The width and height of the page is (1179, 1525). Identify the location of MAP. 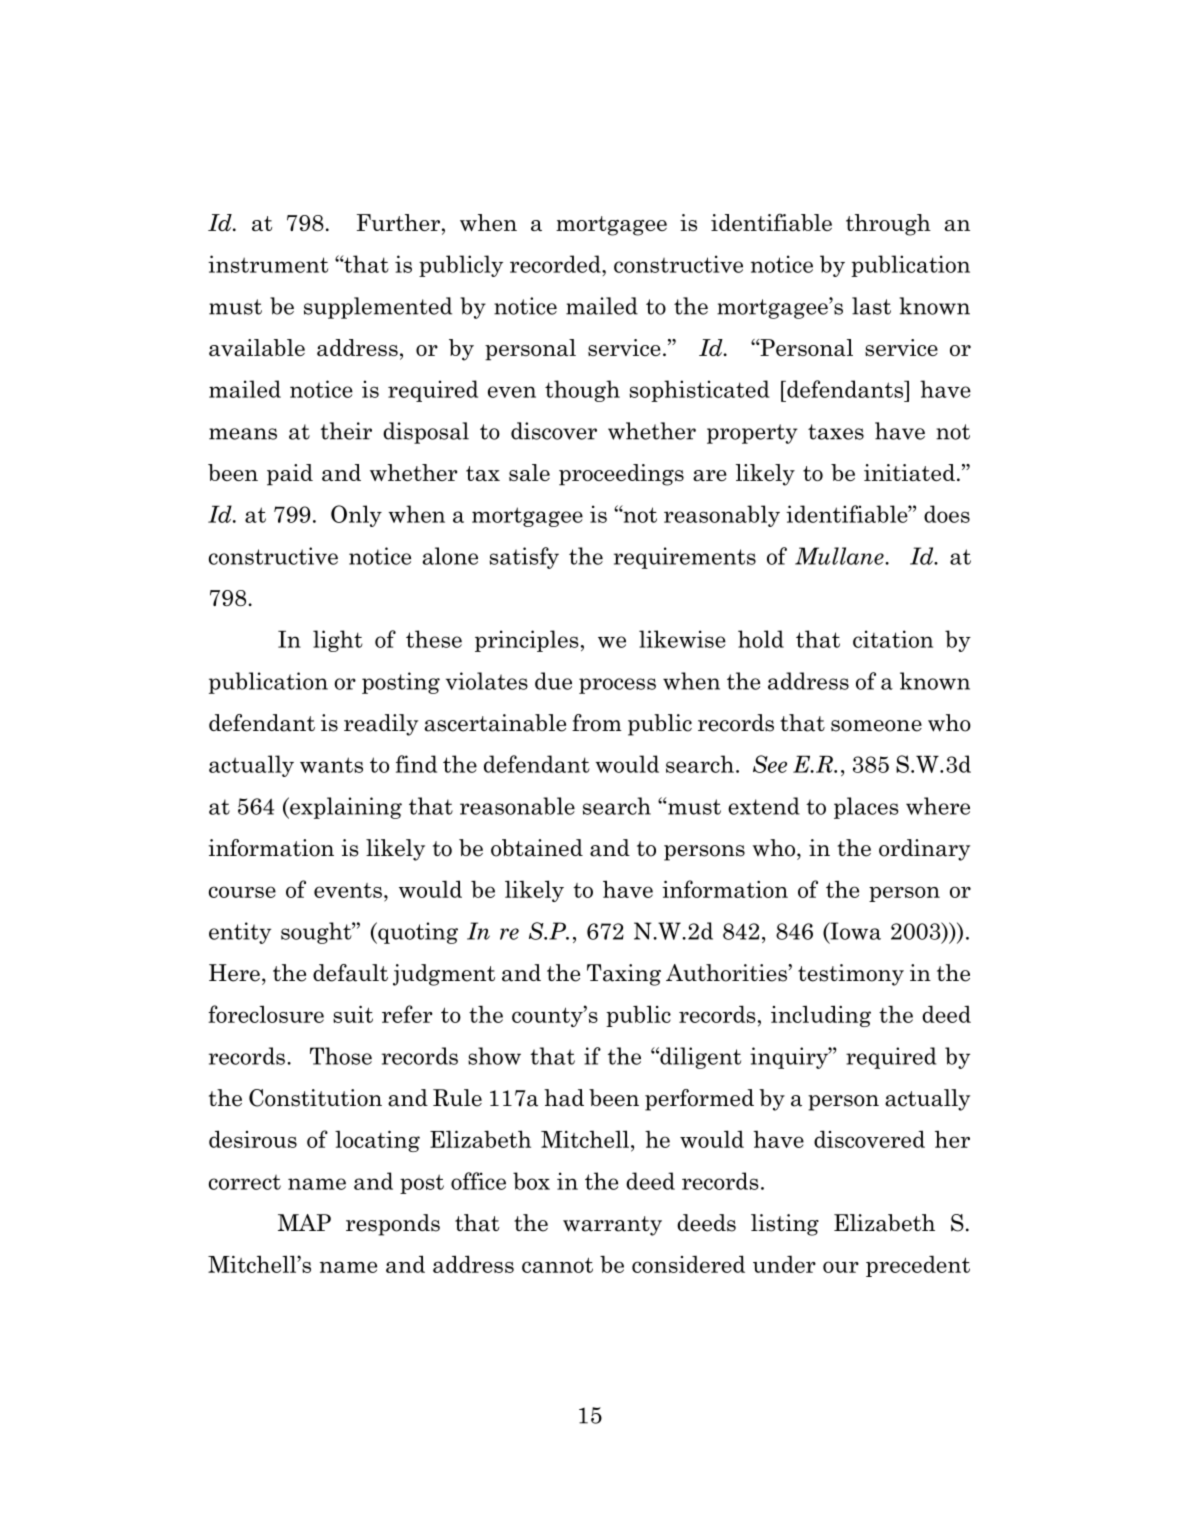
(304, 1222).
